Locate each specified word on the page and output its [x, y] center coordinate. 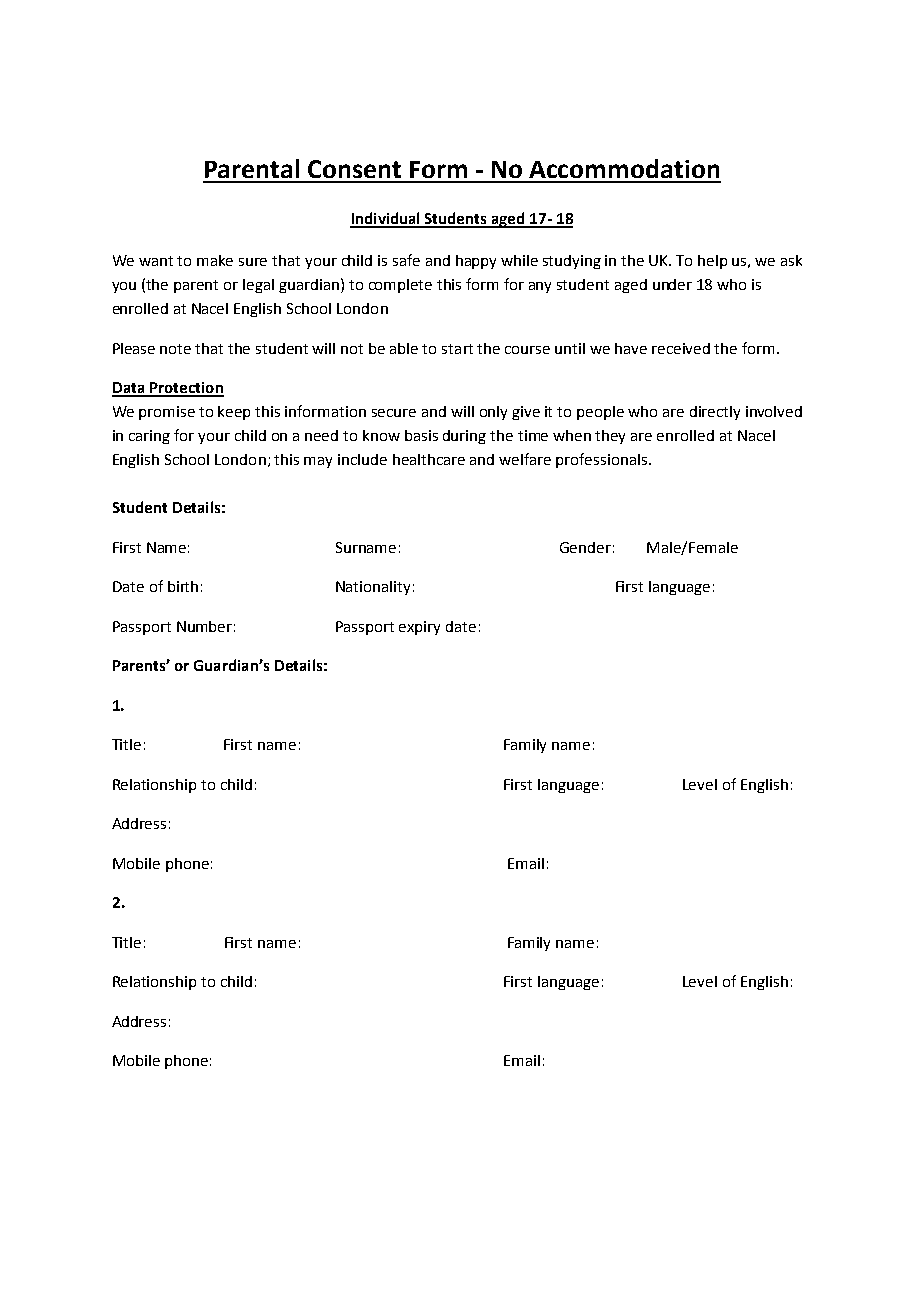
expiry [419, 628]
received [681, 348]
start [457, 349]
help [712, 262]
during [464, 437]
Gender [585, 547]
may [318, 462]
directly [715, 413]
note [175, 349]
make [215, 260]
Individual [386, 219]
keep [234, 413]
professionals [601, 460]
